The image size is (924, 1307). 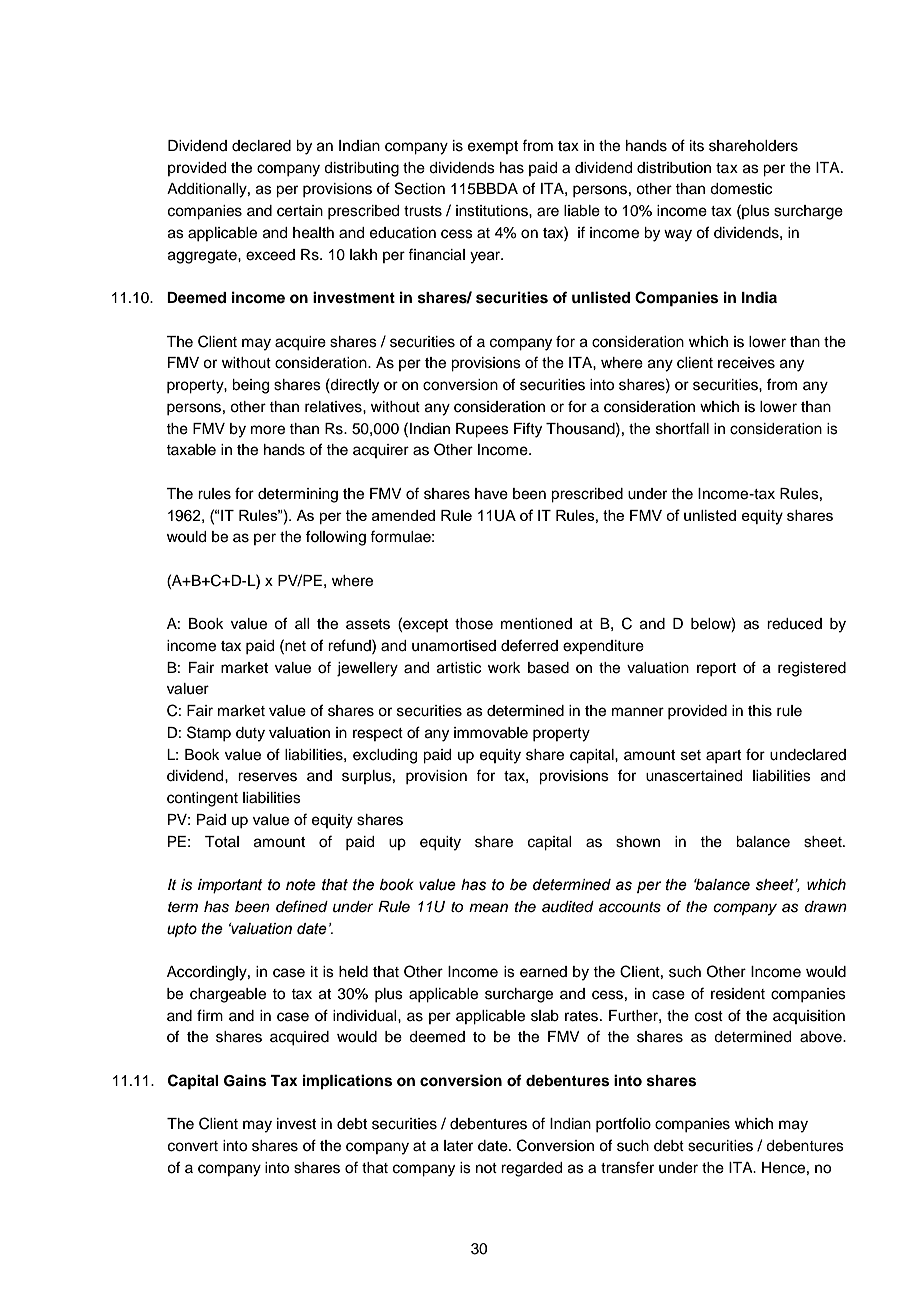 What do you see at coordinates (716, 669) in the screenshot?
I see `report` at bounding box center [716, 669].
